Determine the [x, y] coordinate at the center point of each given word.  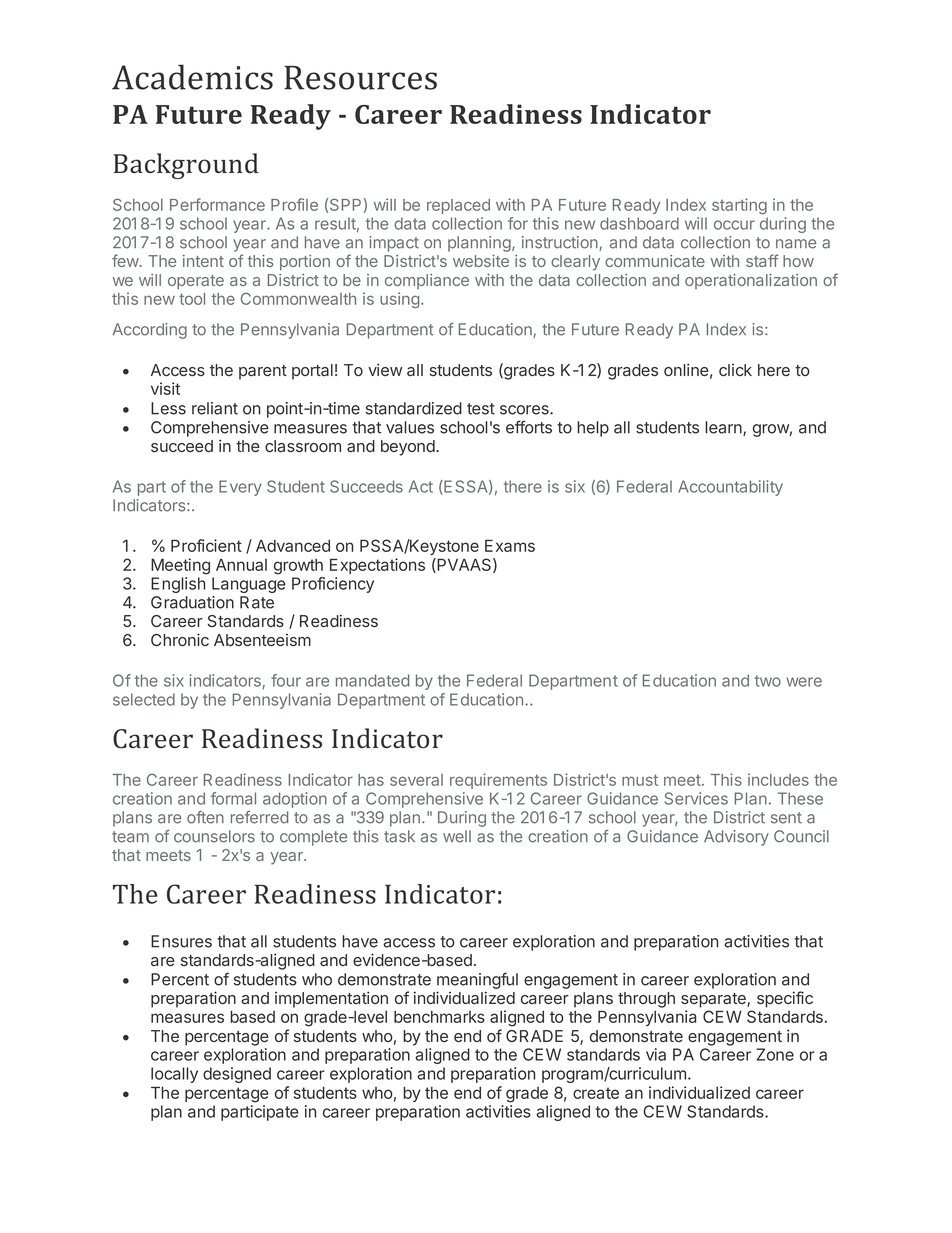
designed [237, 1075]
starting [739, 206]
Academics [192, 77]
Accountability [730, 488]
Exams [510, 545]
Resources [360, 78]
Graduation [192, 602]
